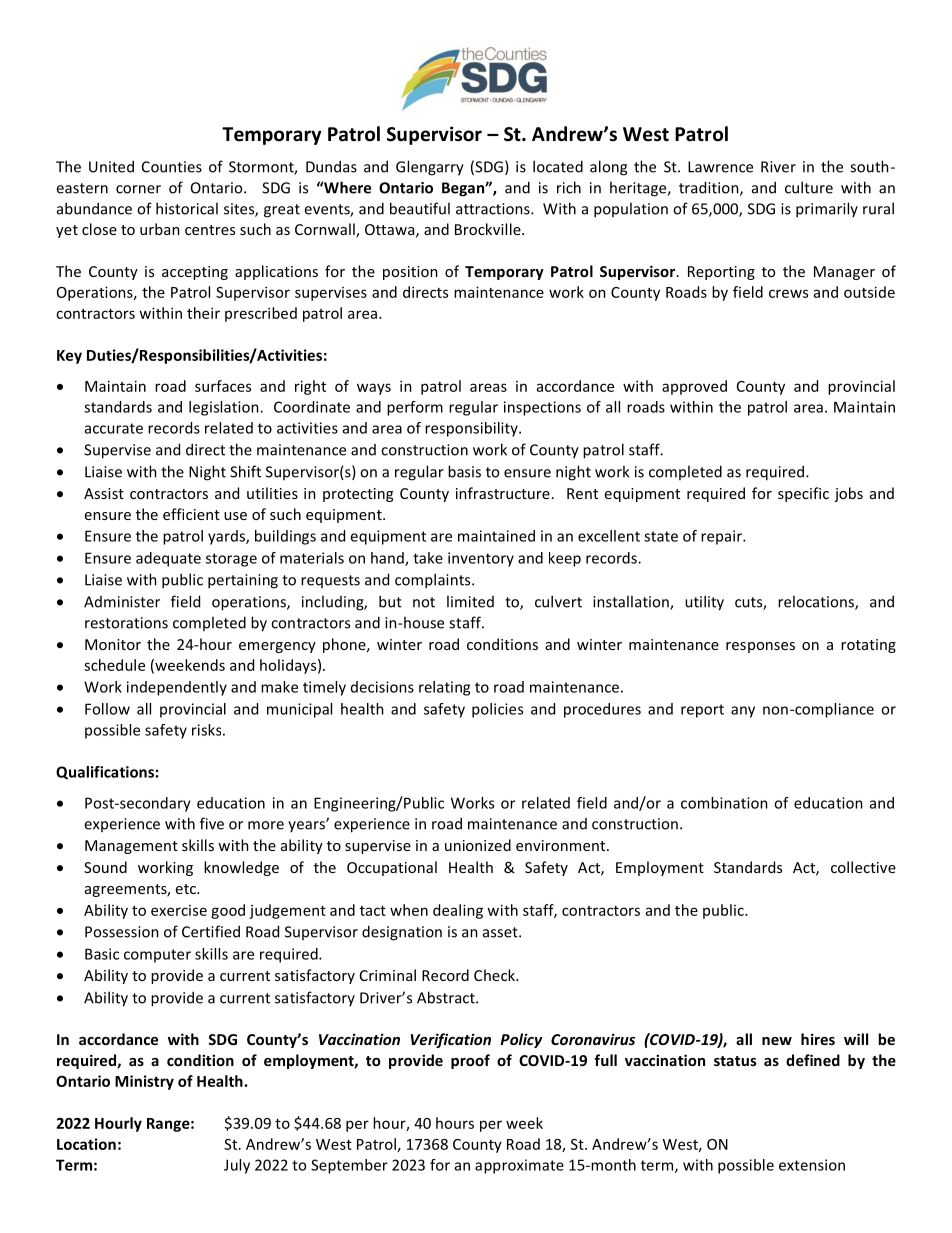 The width and height of the page is (952, 1233). Describe the element at coordinates (803, 494) in the page. I see `specific` at that location.
